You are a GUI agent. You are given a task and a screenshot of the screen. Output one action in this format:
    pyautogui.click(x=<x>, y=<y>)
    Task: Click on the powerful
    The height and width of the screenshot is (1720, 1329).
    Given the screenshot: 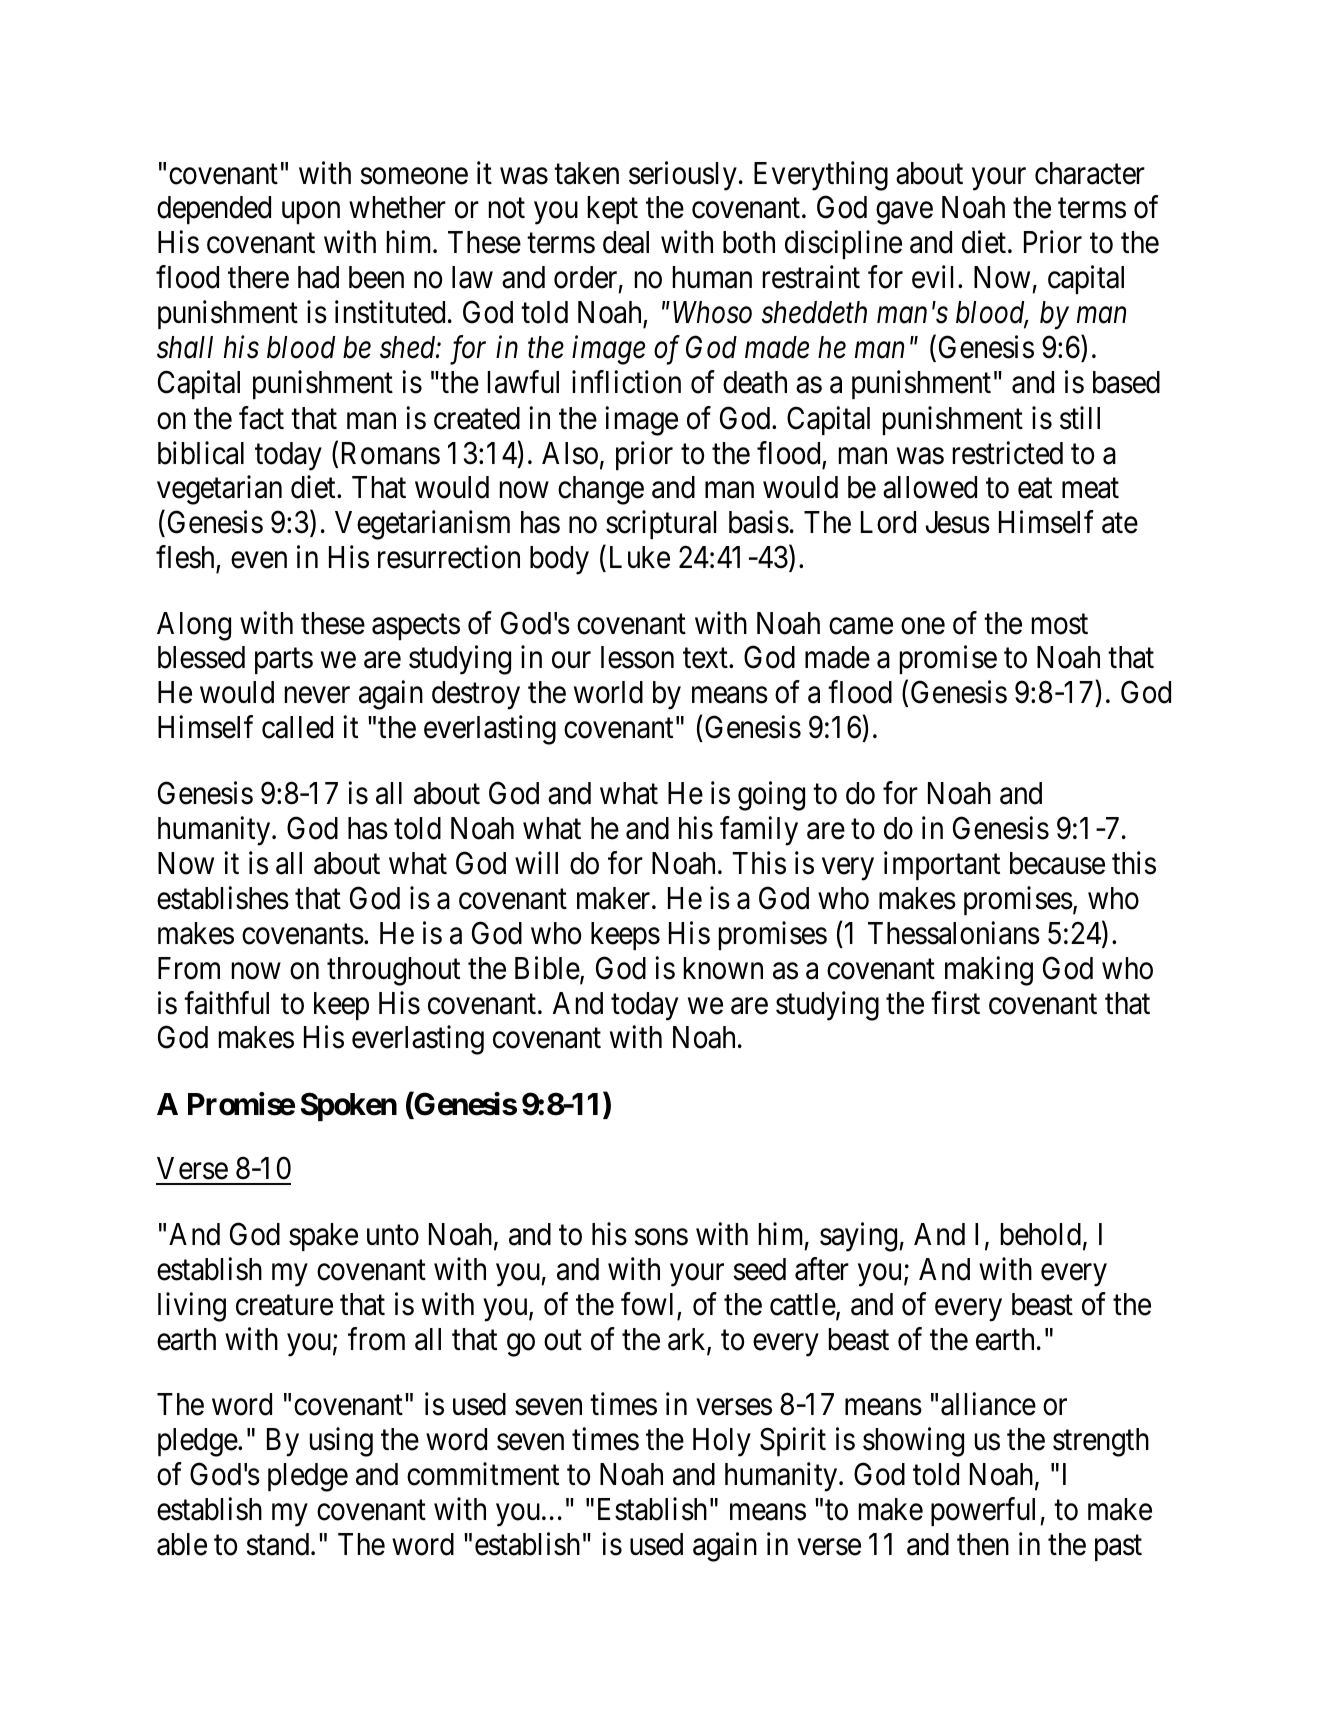 What is the action you would take?
    pyautogui.click(x=986, y=1512)
